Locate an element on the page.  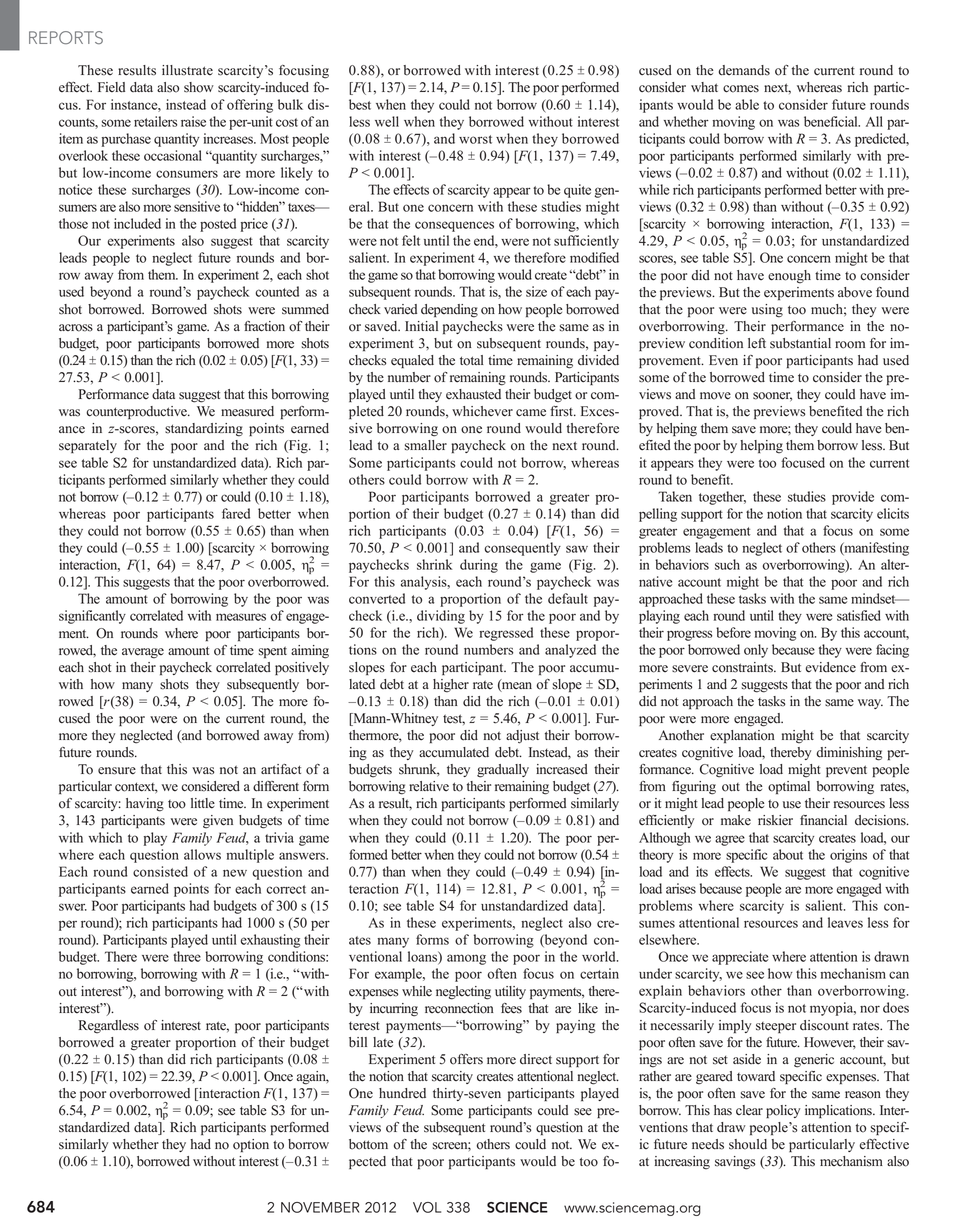
VOL is located at coordinates (427, 1207).
